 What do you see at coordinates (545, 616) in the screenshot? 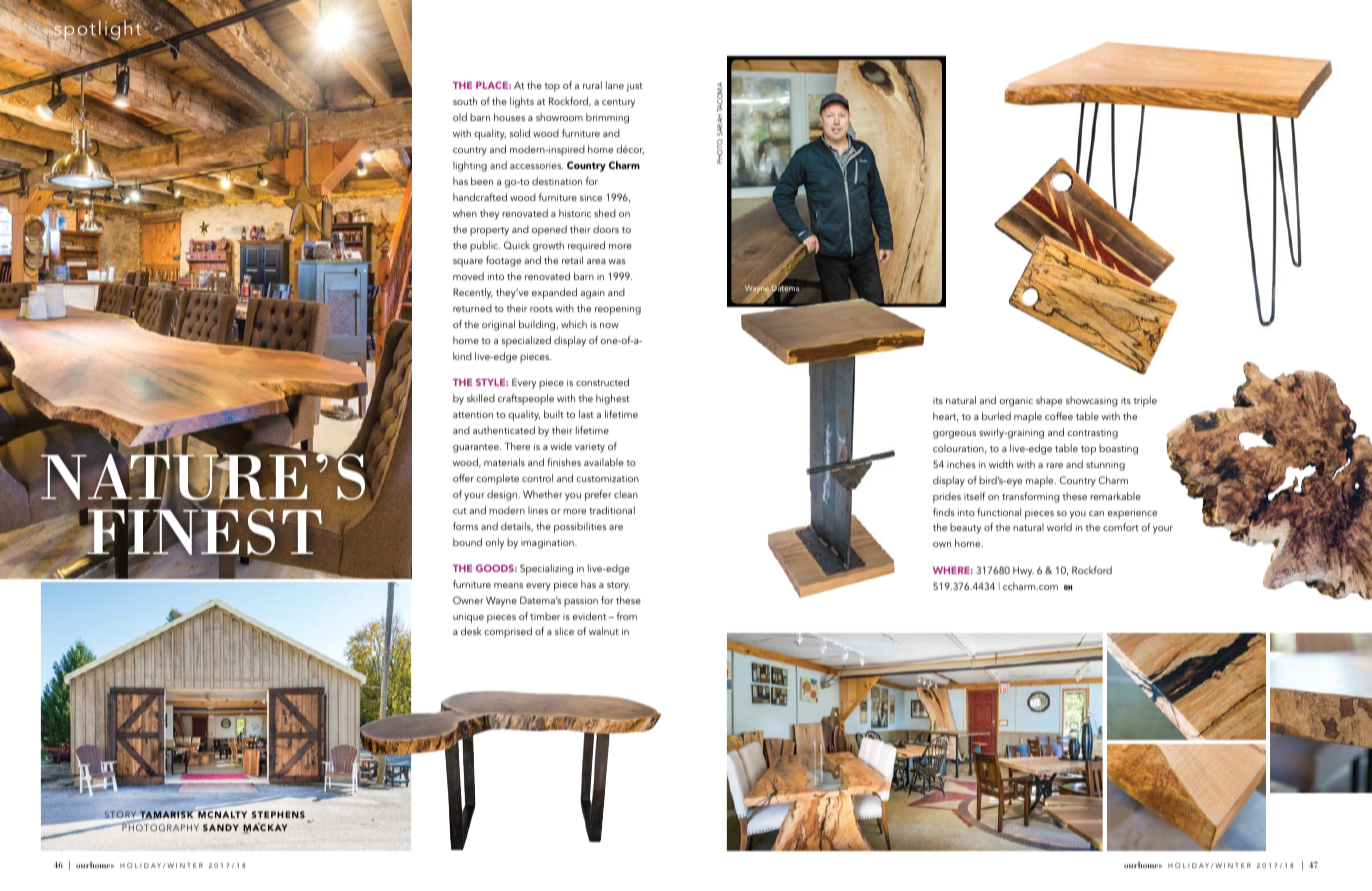
I see `timber` at bounding box center [545, 616].
